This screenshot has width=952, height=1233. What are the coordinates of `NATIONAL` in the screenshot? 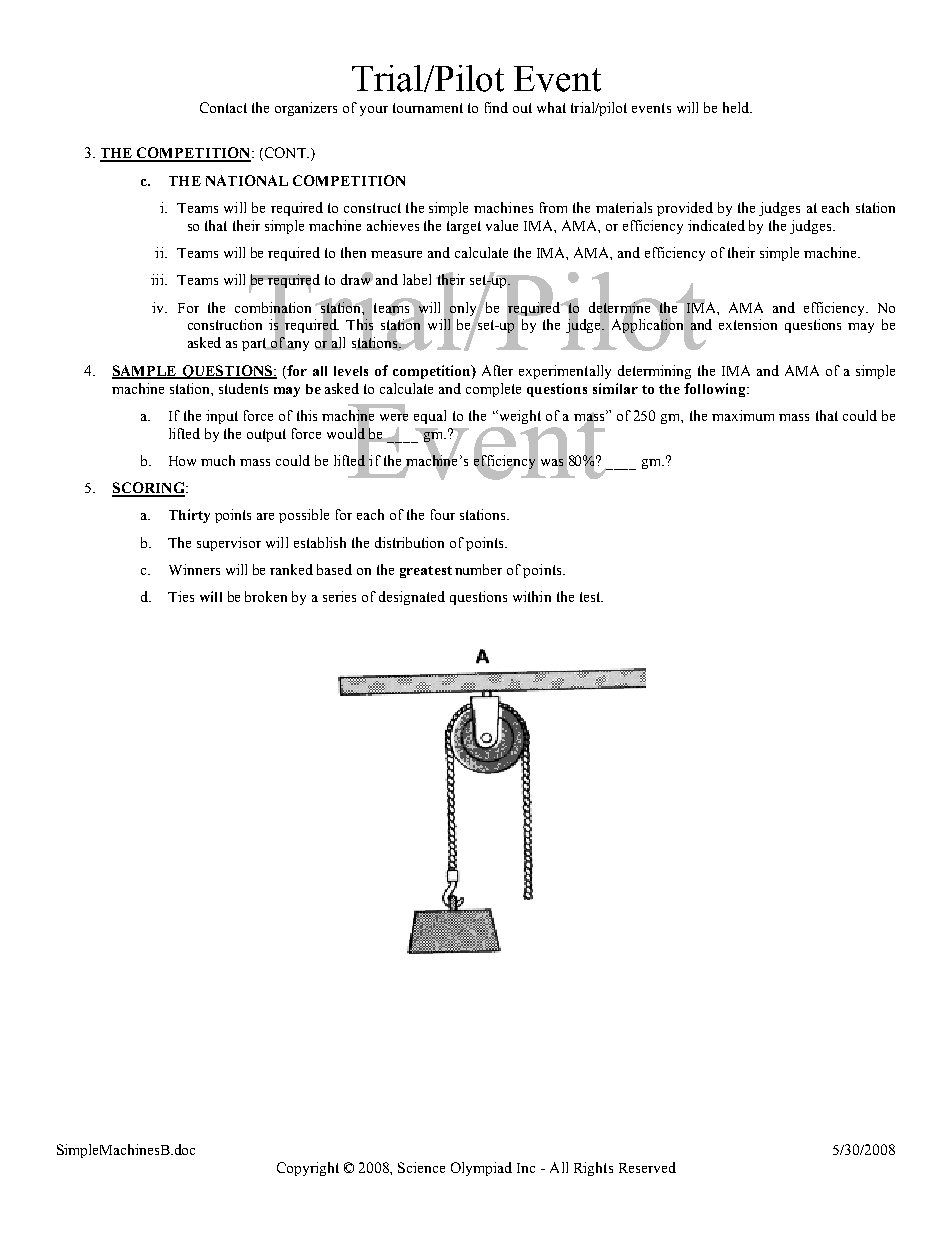 It's located at (247, 180).
